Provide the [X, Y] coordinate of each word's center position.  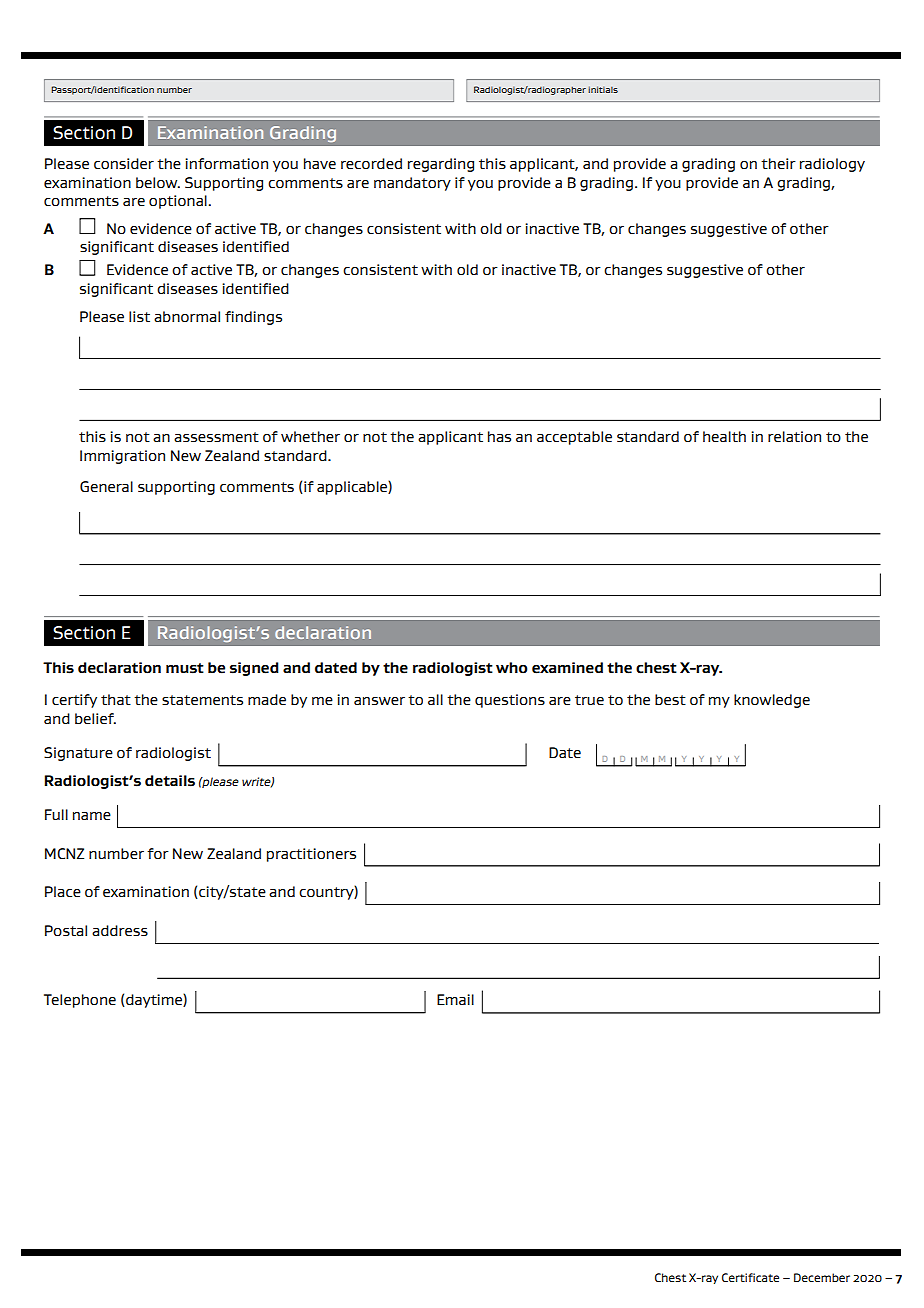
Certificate [750, 1277]
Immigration [122, 457]
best [670, 699]
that [116, 699]
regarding [441, 165]
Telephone [80, 1001]
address [120, 930]
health [724, 437]
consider [124, 163]
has [499, 437]
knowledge [772, 701]
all [435, 699]
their [778, 164]
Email [455, 999]
